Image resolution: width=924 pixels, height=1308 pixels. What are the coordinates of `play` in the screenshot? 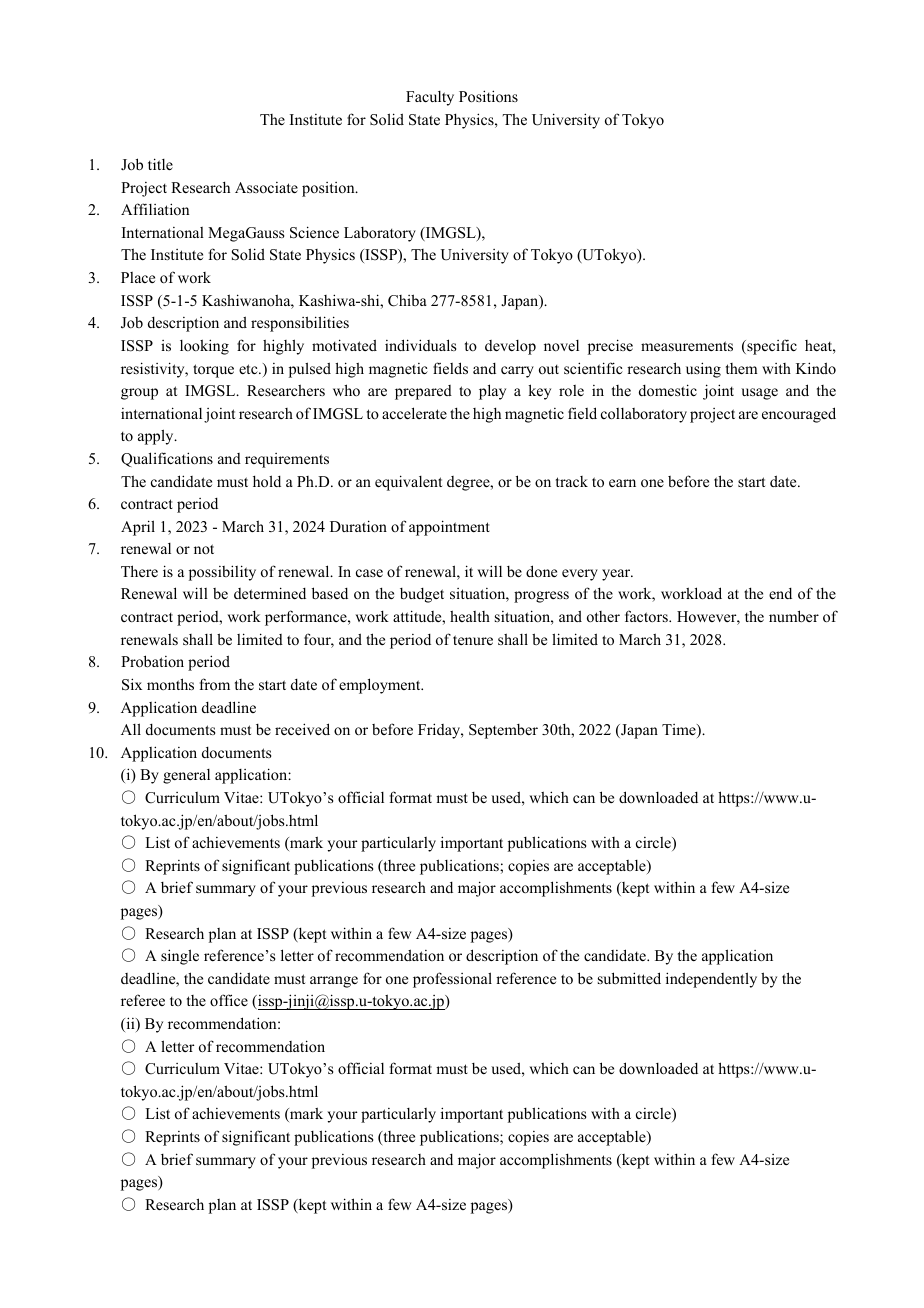 It's located at (492, 392).
